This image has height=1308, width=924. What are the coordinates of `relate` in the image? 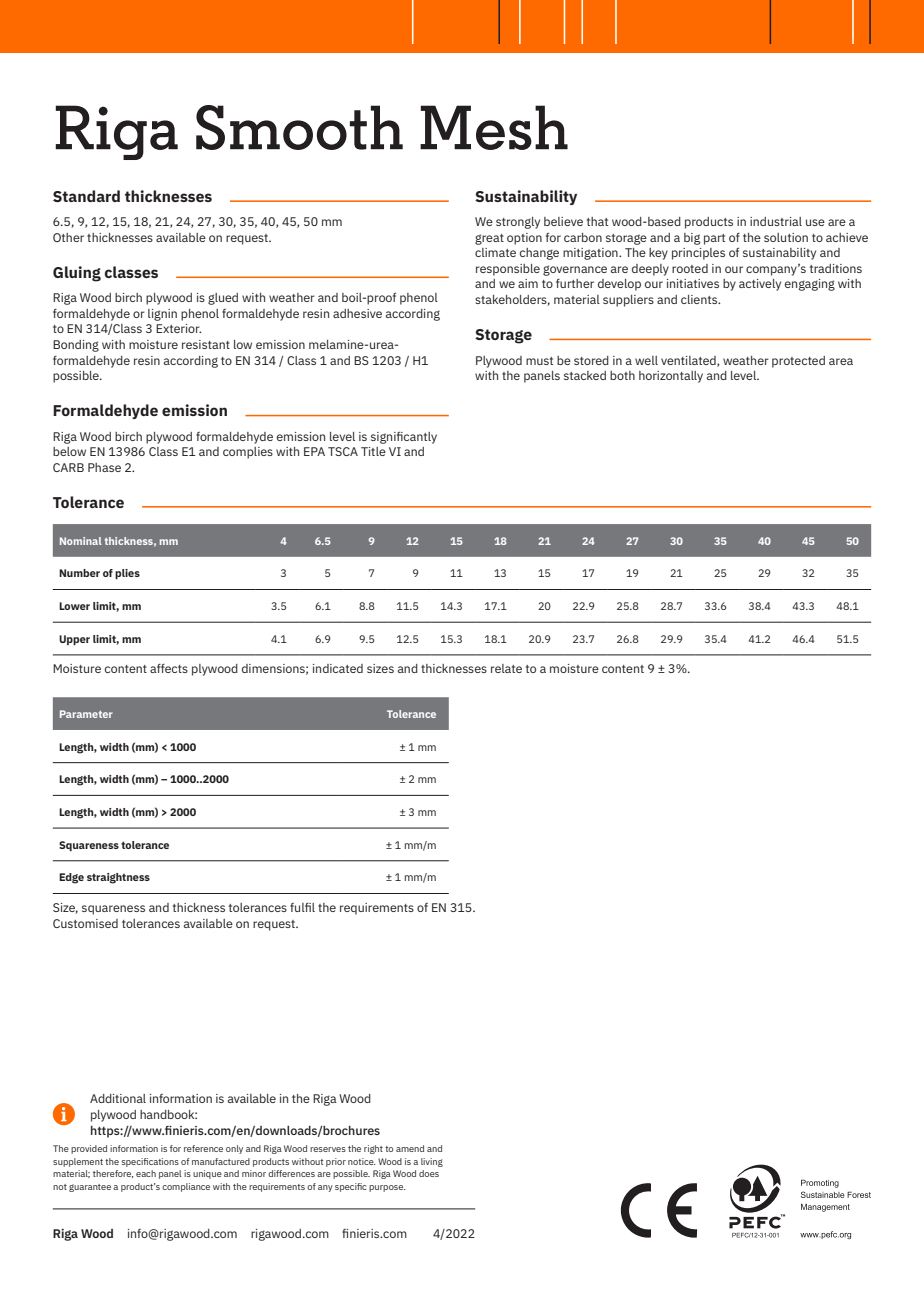 It's located at (506, 668).
